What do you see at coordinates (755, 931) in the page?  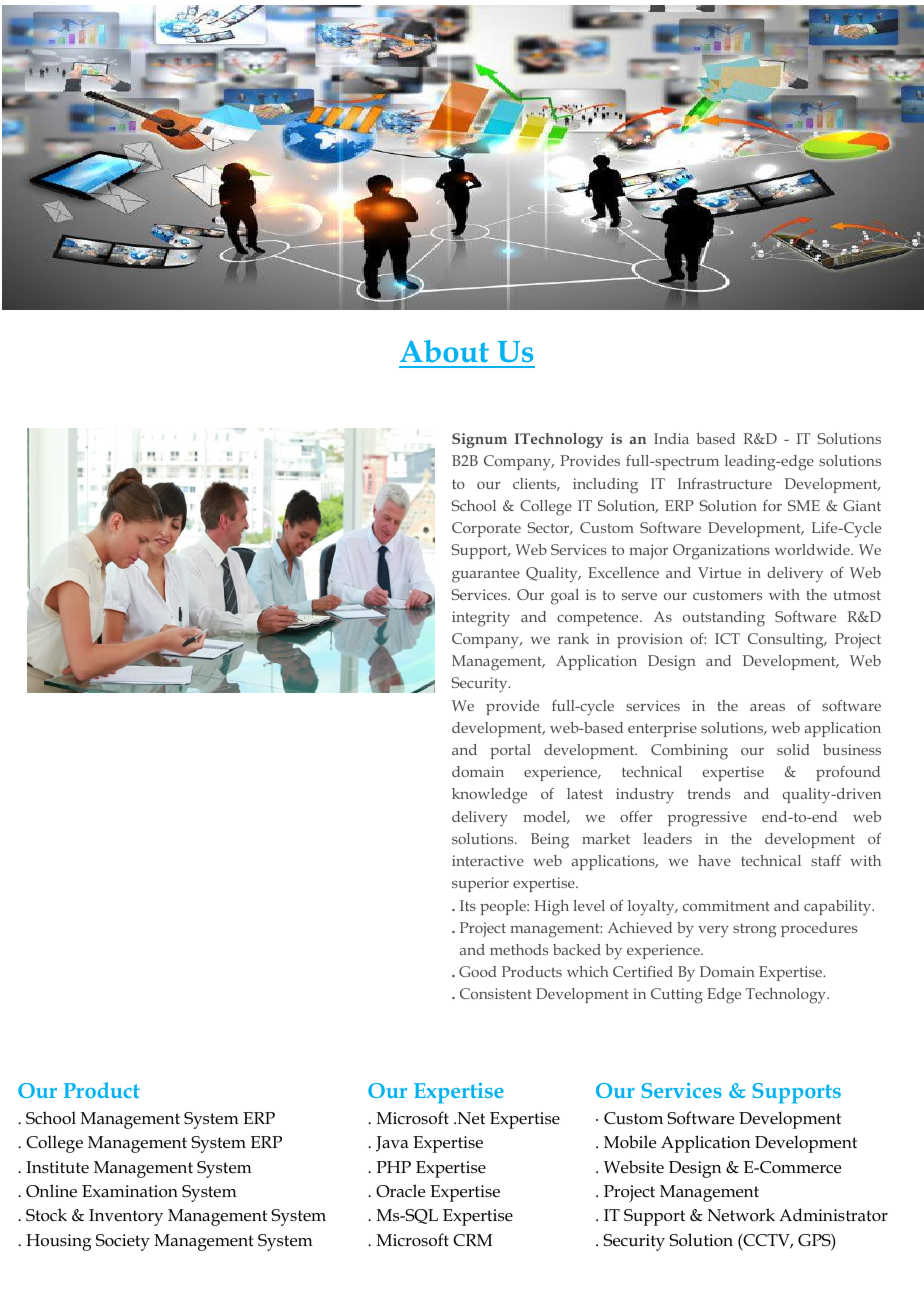 I see `strong` at bounding box center [755, 931].
